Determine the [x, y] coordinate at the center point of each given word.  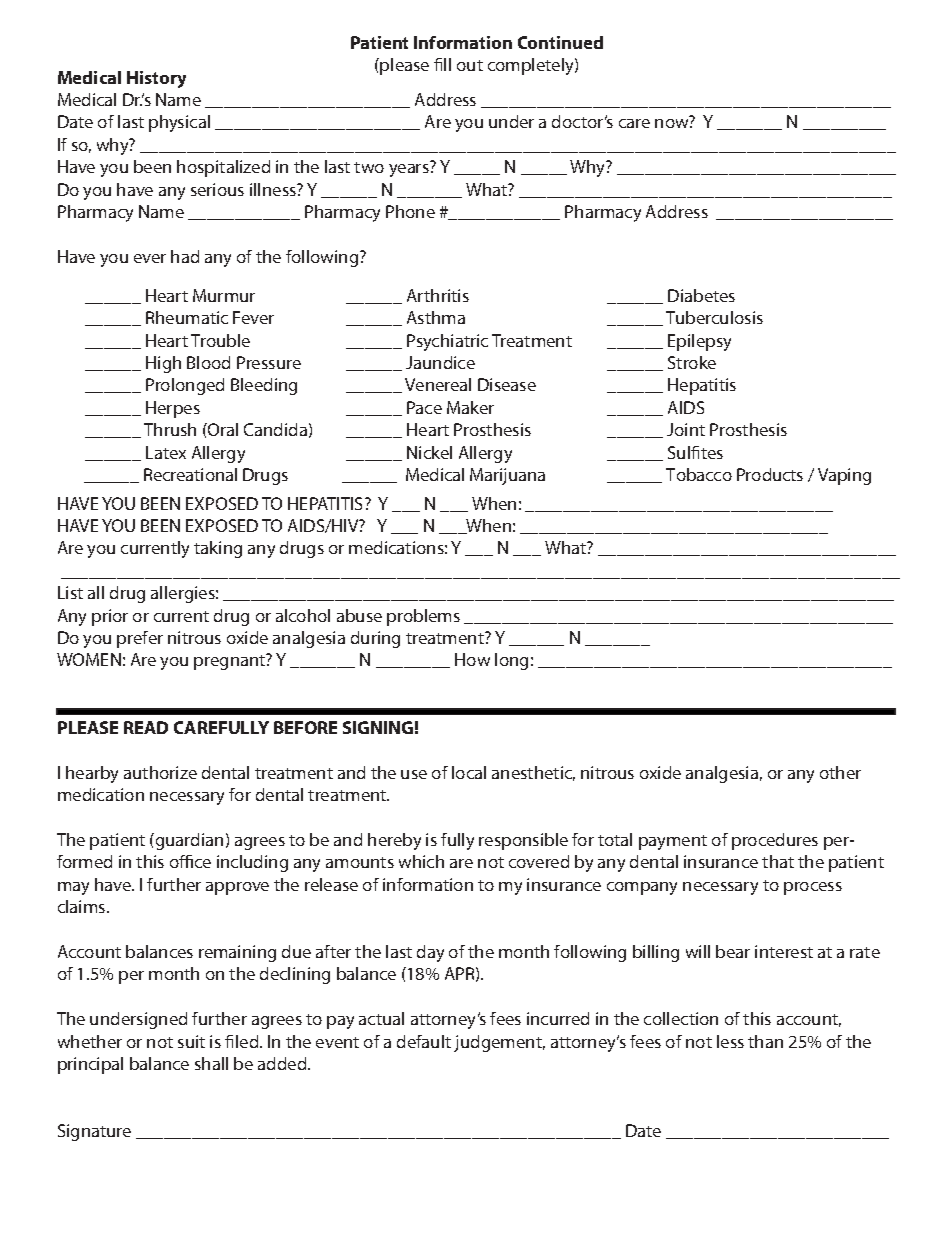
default [424, 1041]
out [470, 65]
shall [211, 1063]
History [156, 79]
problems [423, 617]
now [673, 123]
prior [110, 617]
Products [770, 474]
